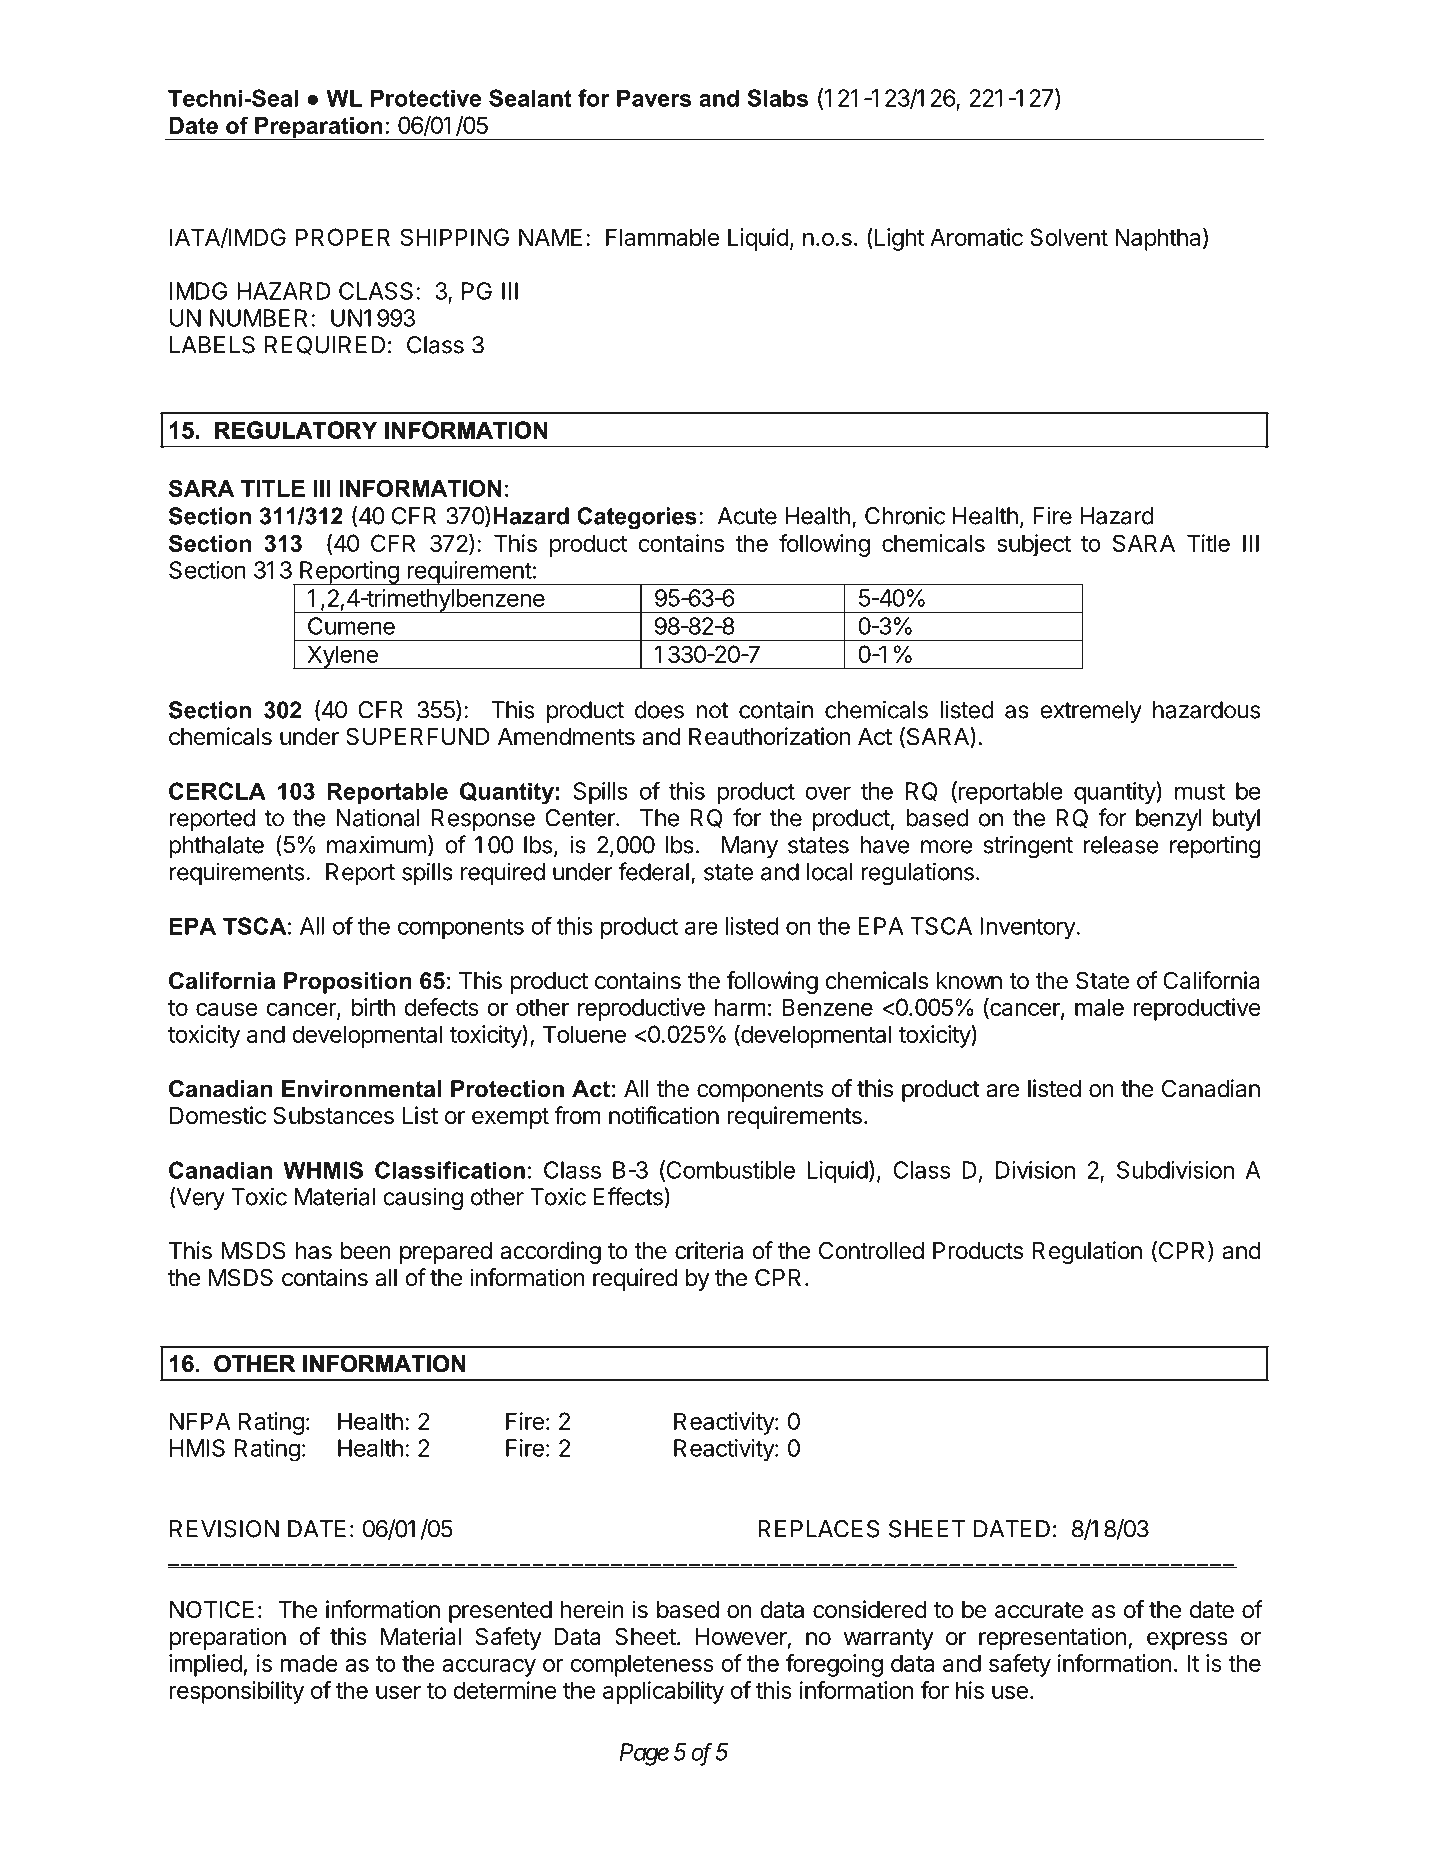 This page has width=1429, height=1850. Describe the element at coordinates (1028, 928) in the page. I see `Inventory` at that location.
